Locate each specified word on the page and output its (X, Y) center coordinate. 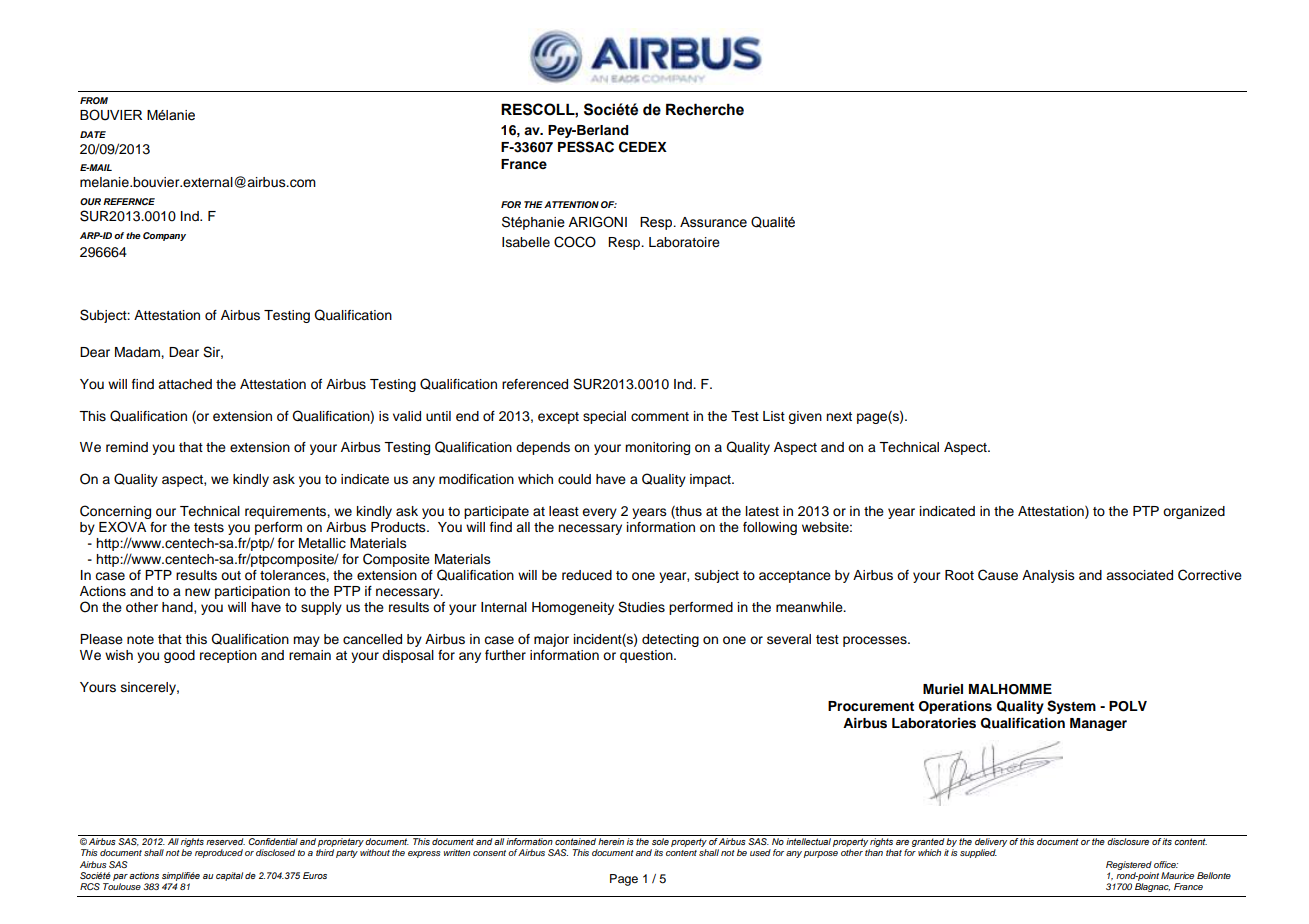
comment (660, 416)
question (647, 656)
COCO (575, 242)
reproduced (219, 853)
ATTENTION (571, 204)
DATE (93, 134)
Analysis (1048, 576)
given (805, 417)
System (1071, 707)
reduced (587, 575)
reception (228, 656)
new (197, 592)
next (839, 417)
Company (164, 236)
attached (185, 384)
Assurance (713, 222)
